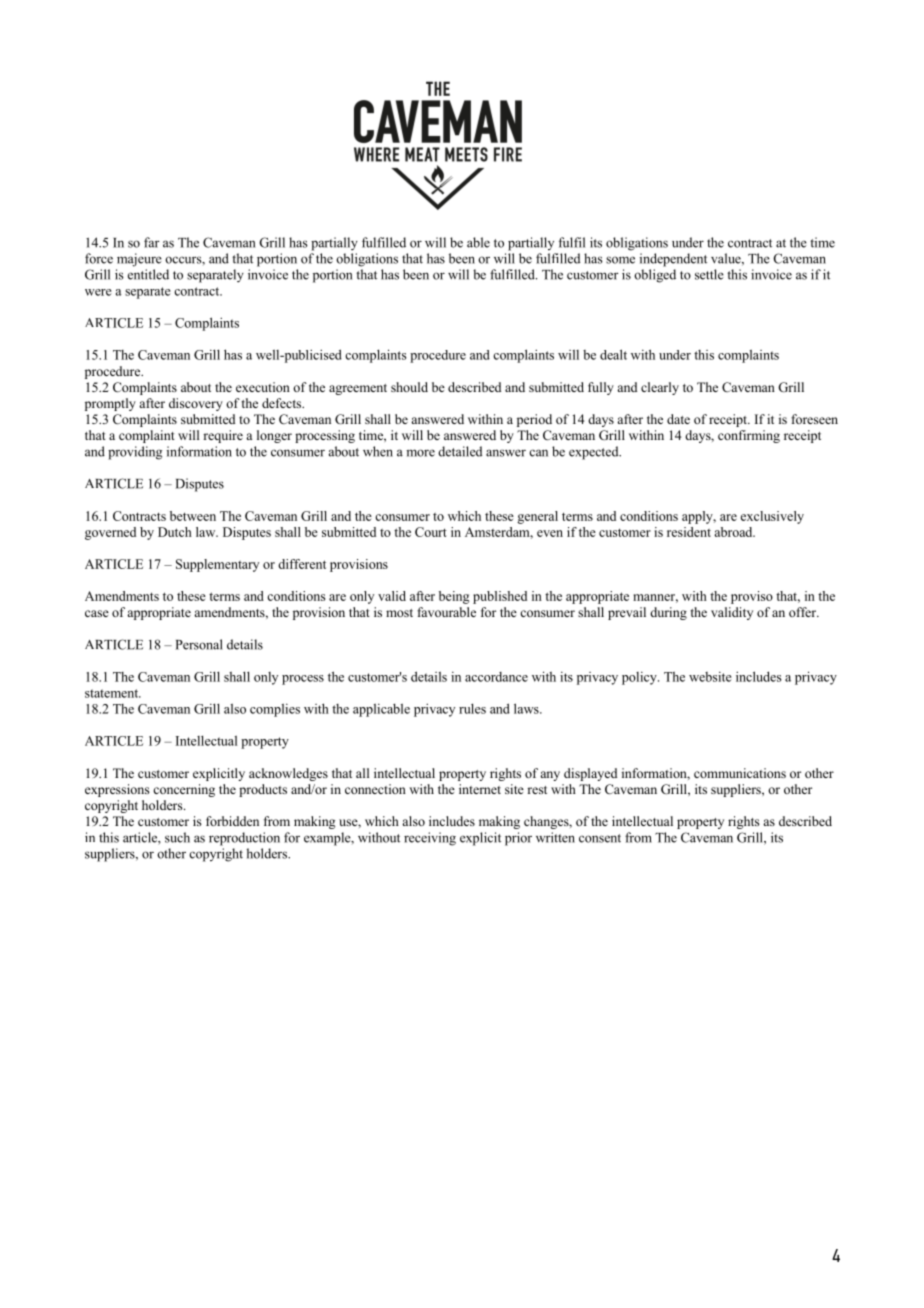 The height and width of the page is (1308, 924). Describe the element at coordinates (399, 613) in the page. I see `most` at that location.
